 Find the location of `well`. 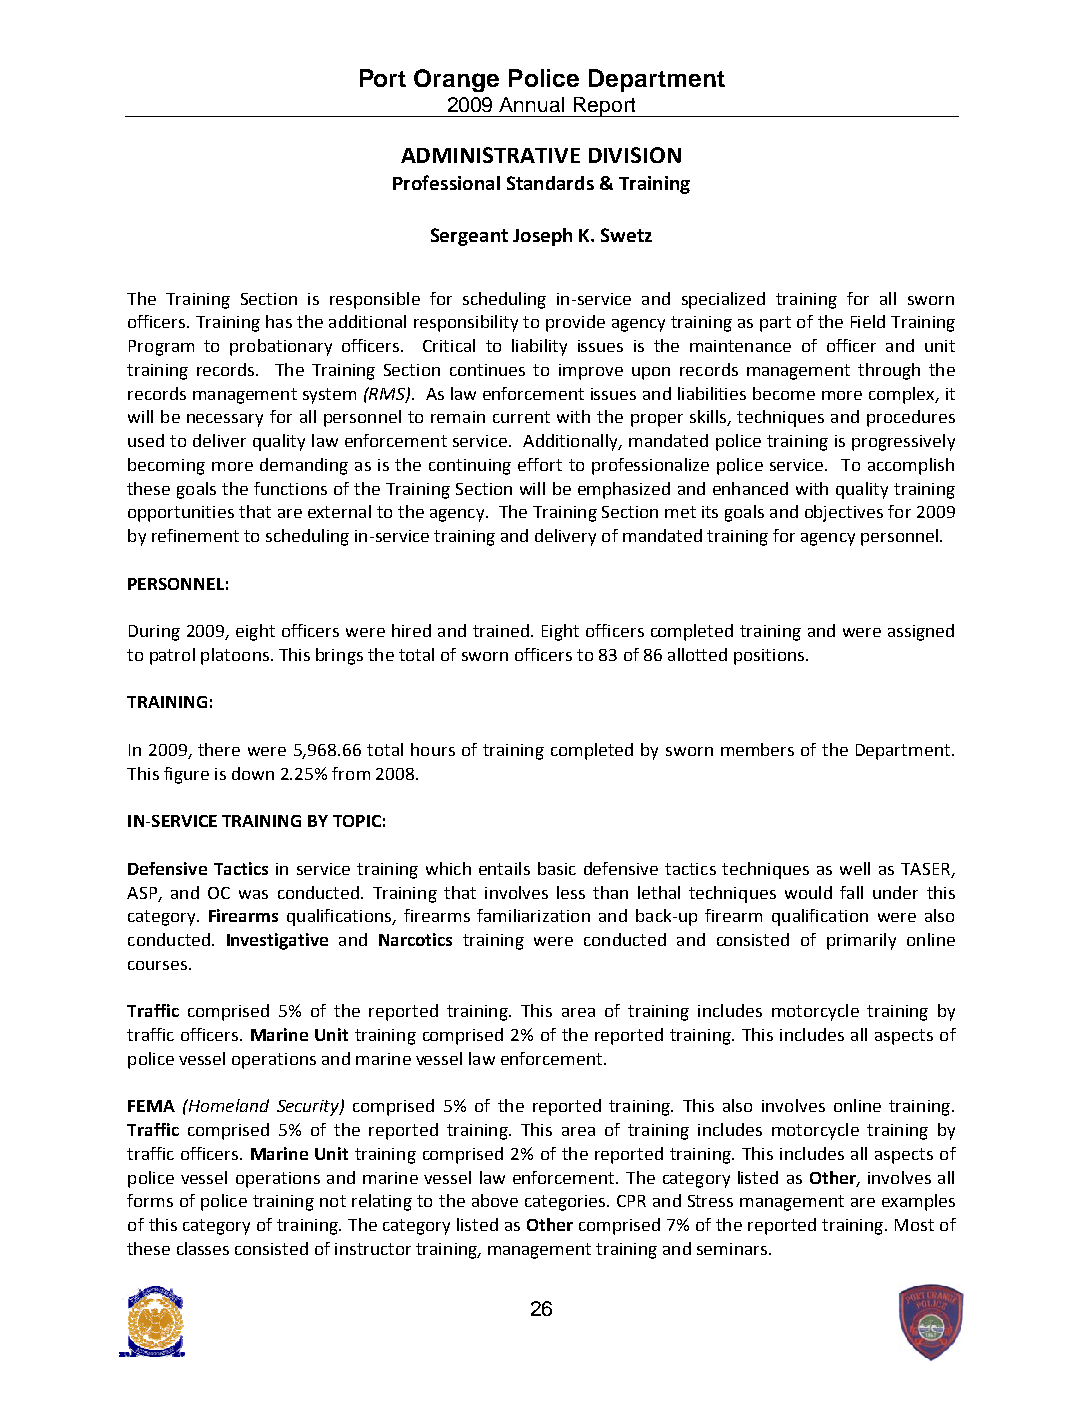

well is located at coordinates (855, 868).
